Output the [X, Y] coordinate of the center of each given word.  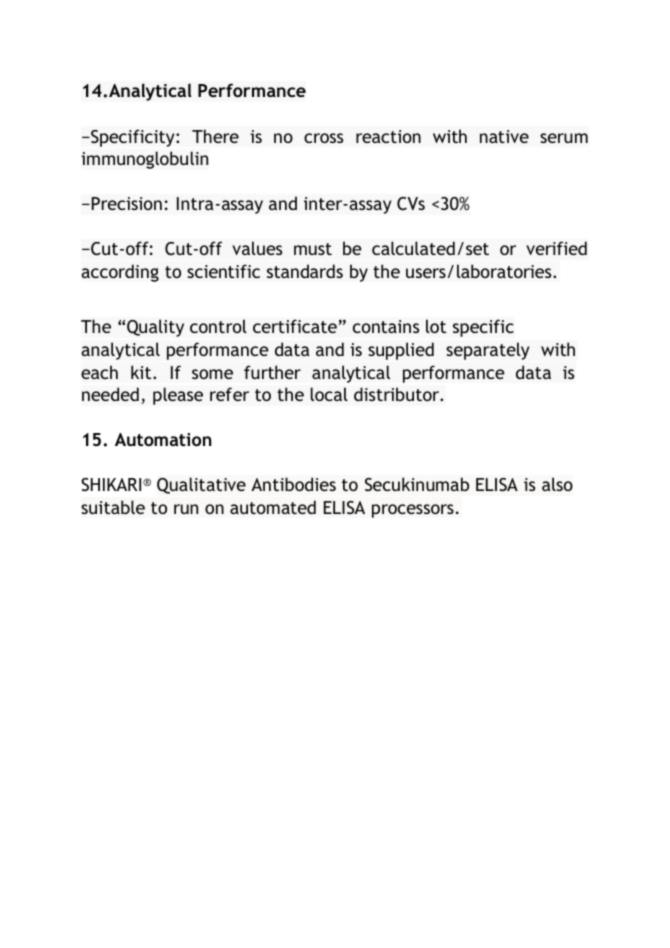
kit [142, 372]
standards [305, 271]
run [186, 509]
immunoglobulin [144, 160]
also [557, 484]
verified [556, 248]
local [329, 394]
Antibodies [293, 484]
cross [323, 138]
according [120, 273]
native [504, 136]
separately [487, 351]
